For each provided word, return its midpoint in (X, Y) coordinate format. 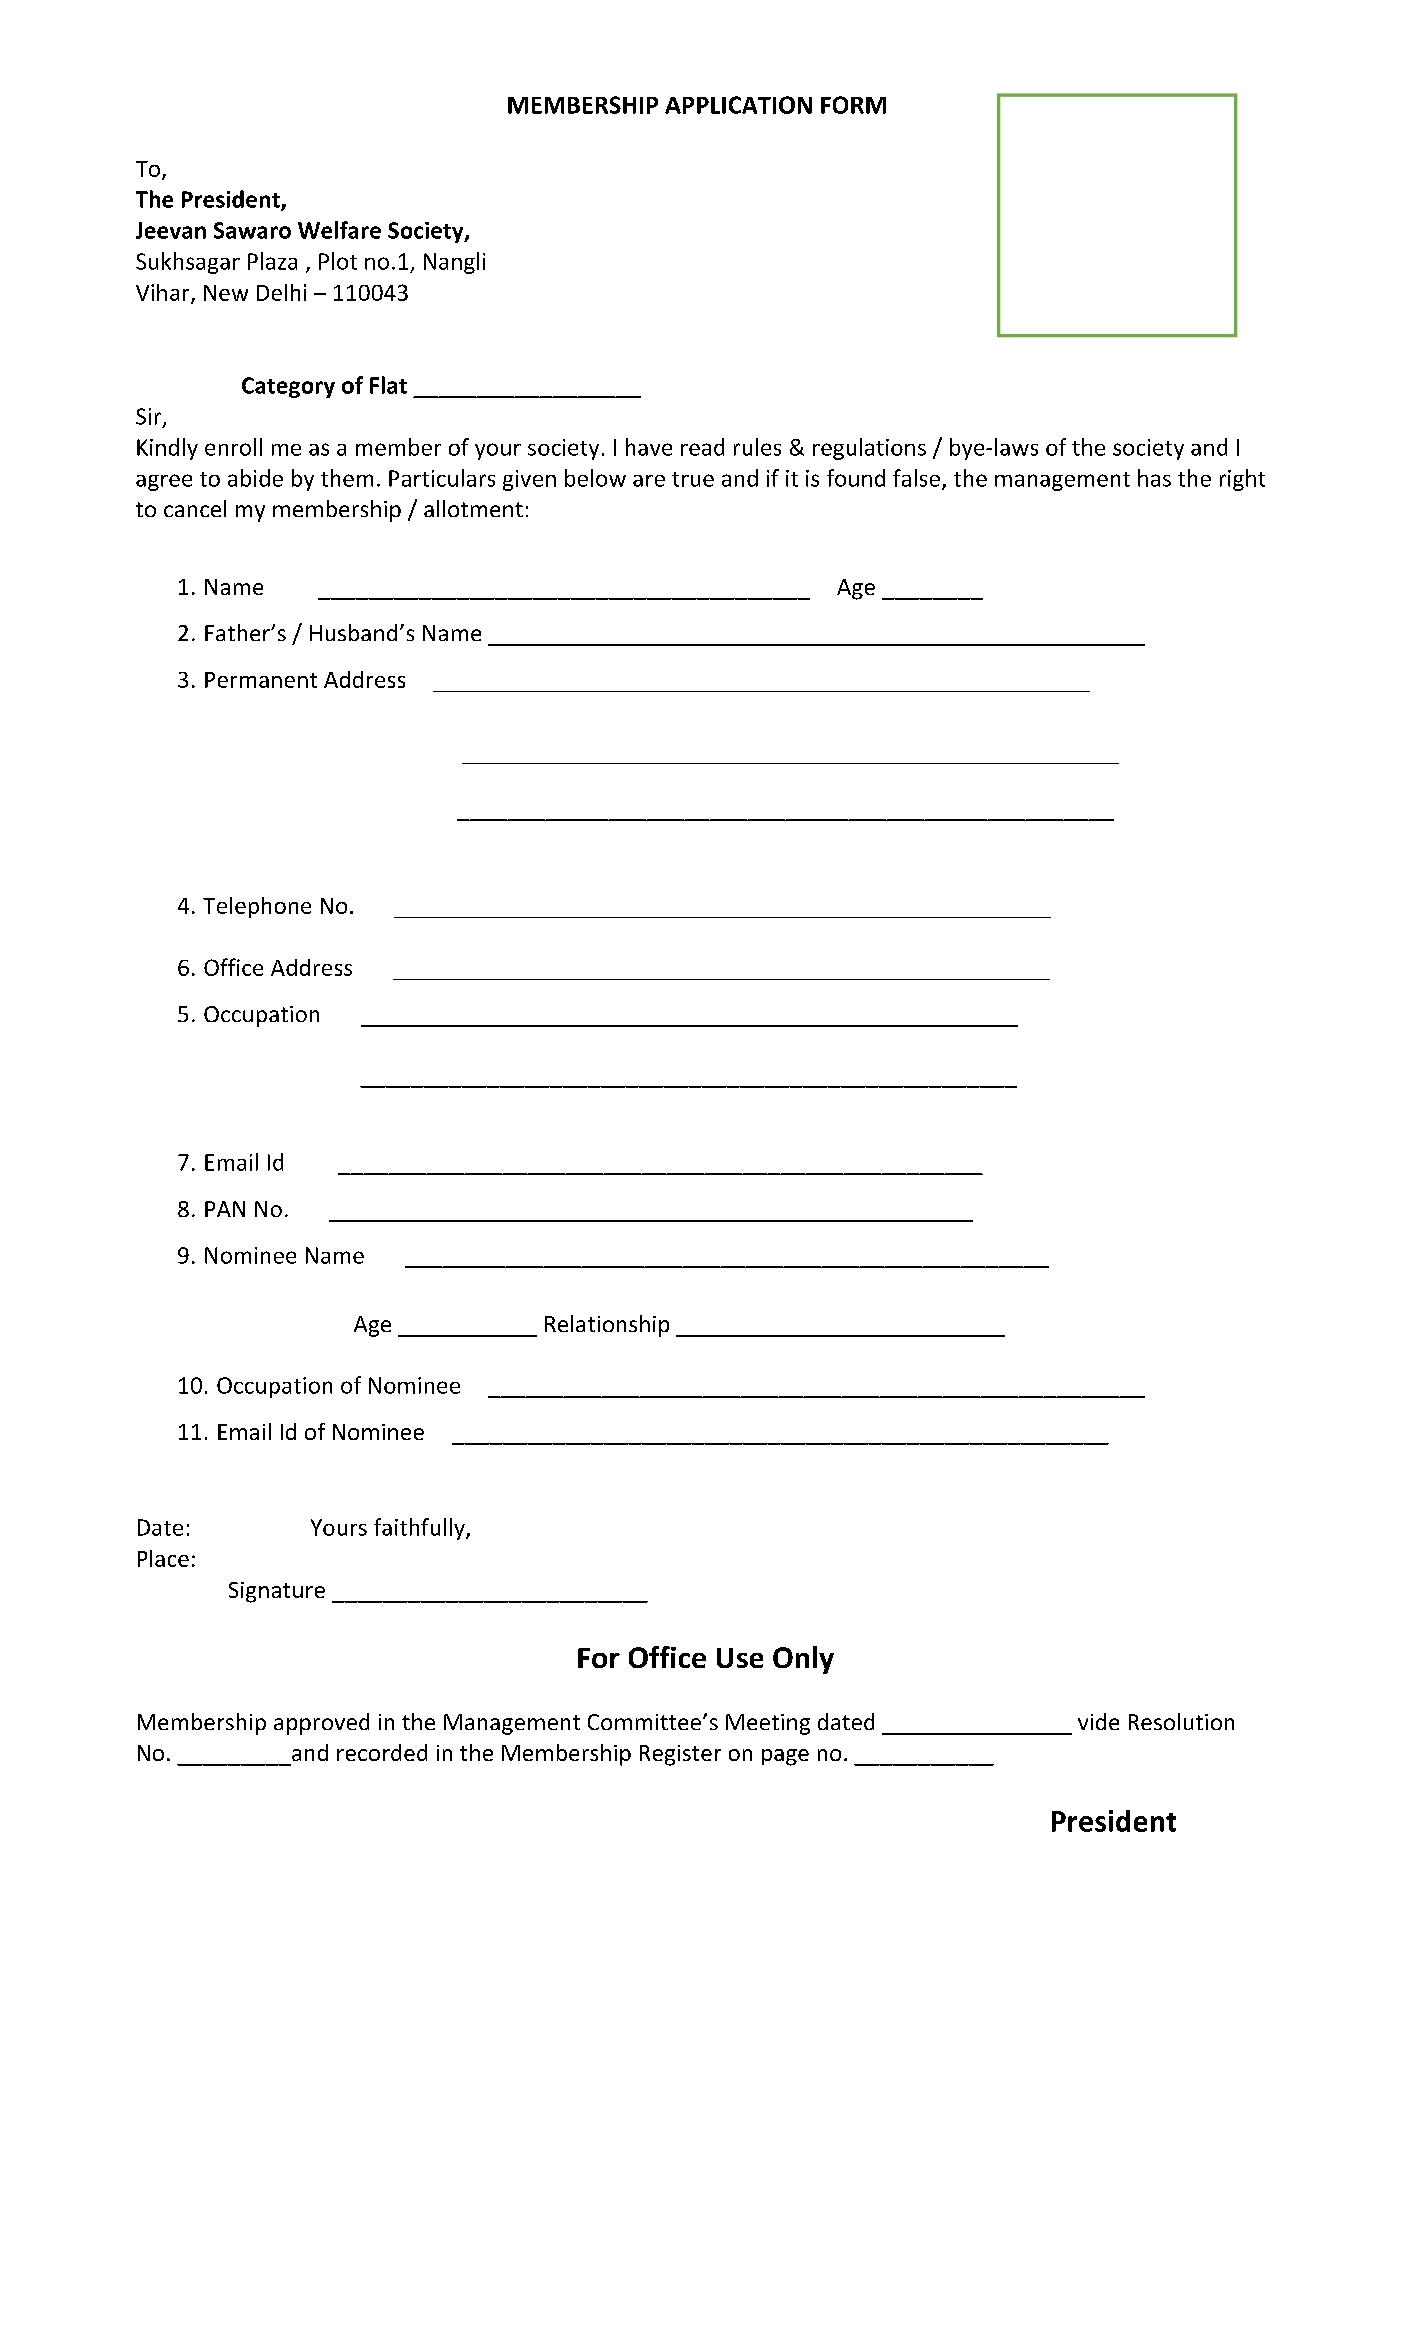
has (1154, 478)
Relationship (607, 1326)
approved (321, 1724)
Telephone (257, 907)
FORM (853, 105)
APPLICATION (738, 105)
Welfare (339, 230)
